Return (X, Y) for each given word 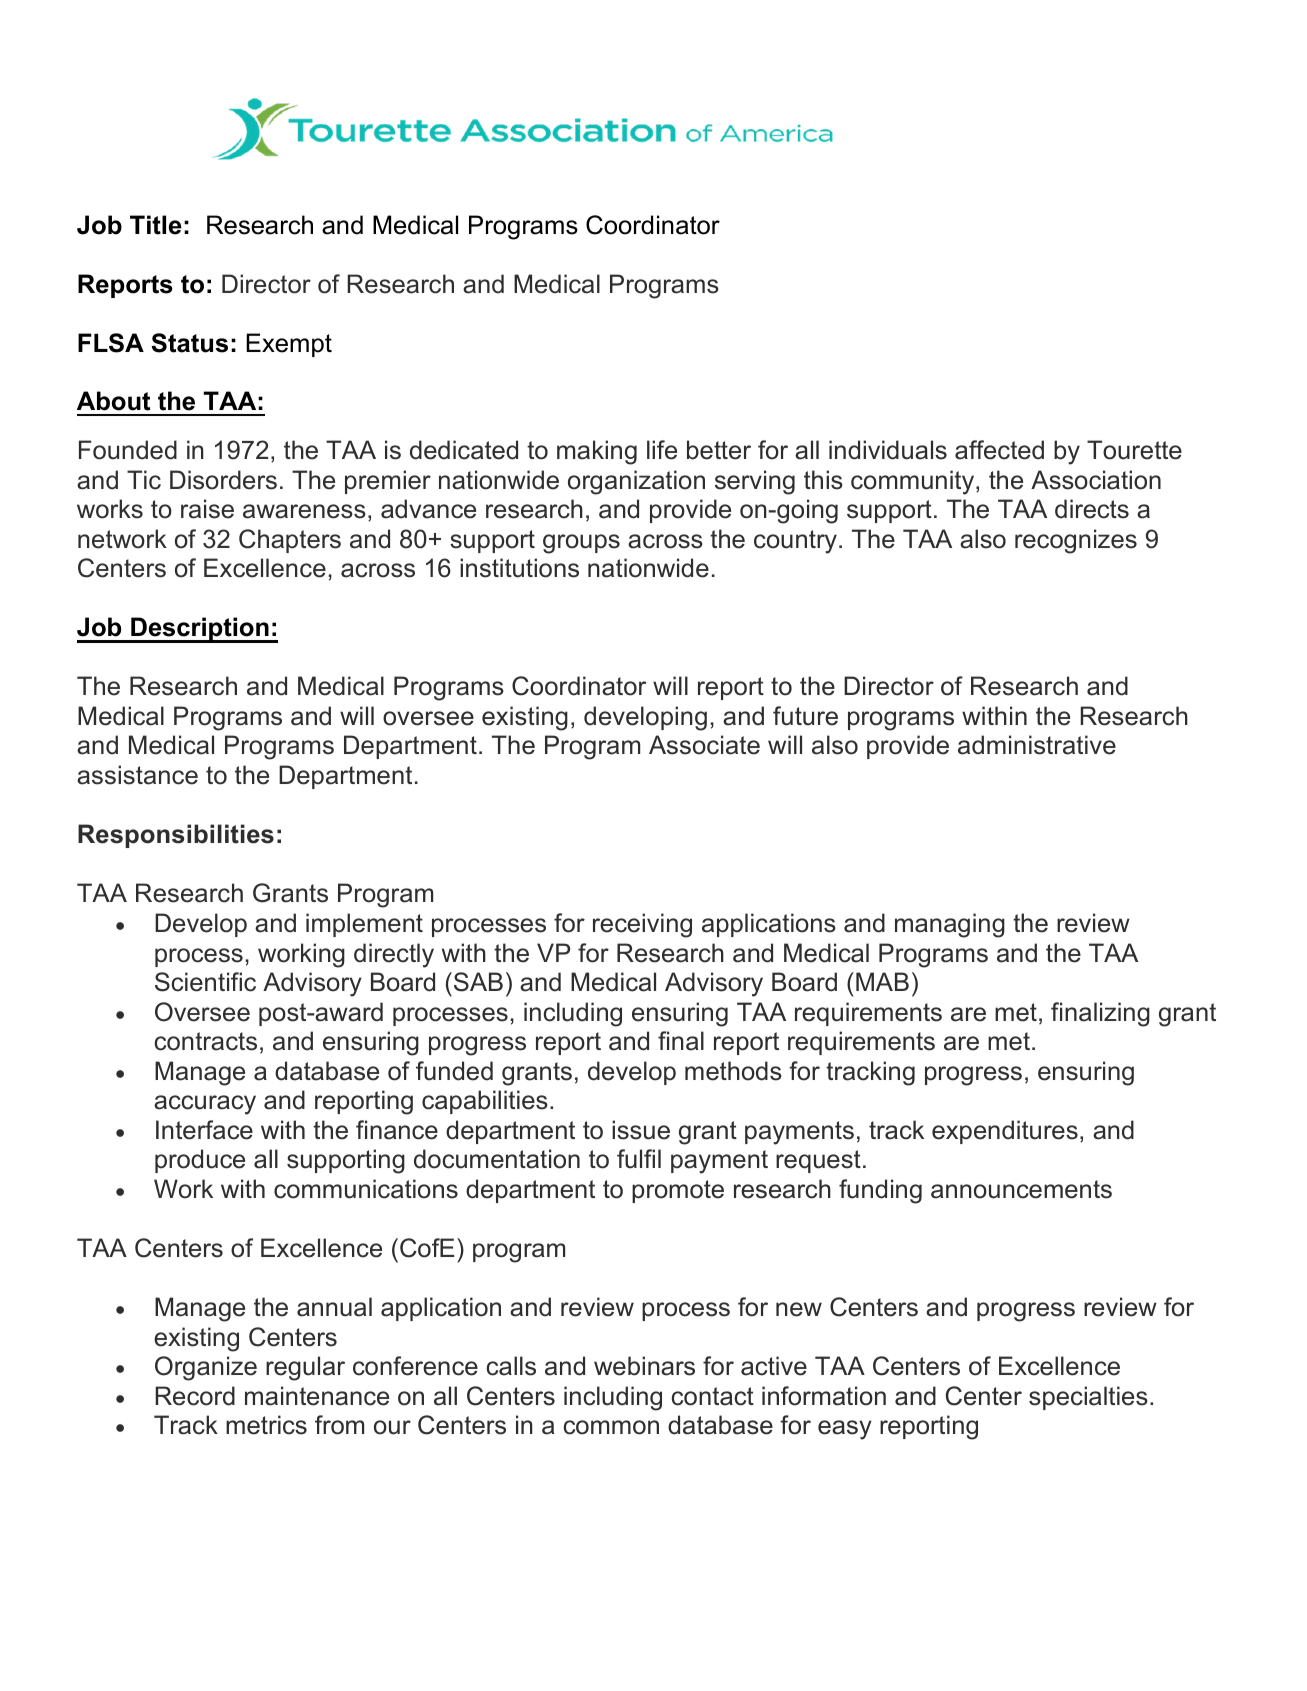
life (662, 450)
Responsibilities (176, 836)
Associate (704, 745)
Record (195, 1396)
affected (999, 450)
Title (156, 225)
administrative (1037, 745)
